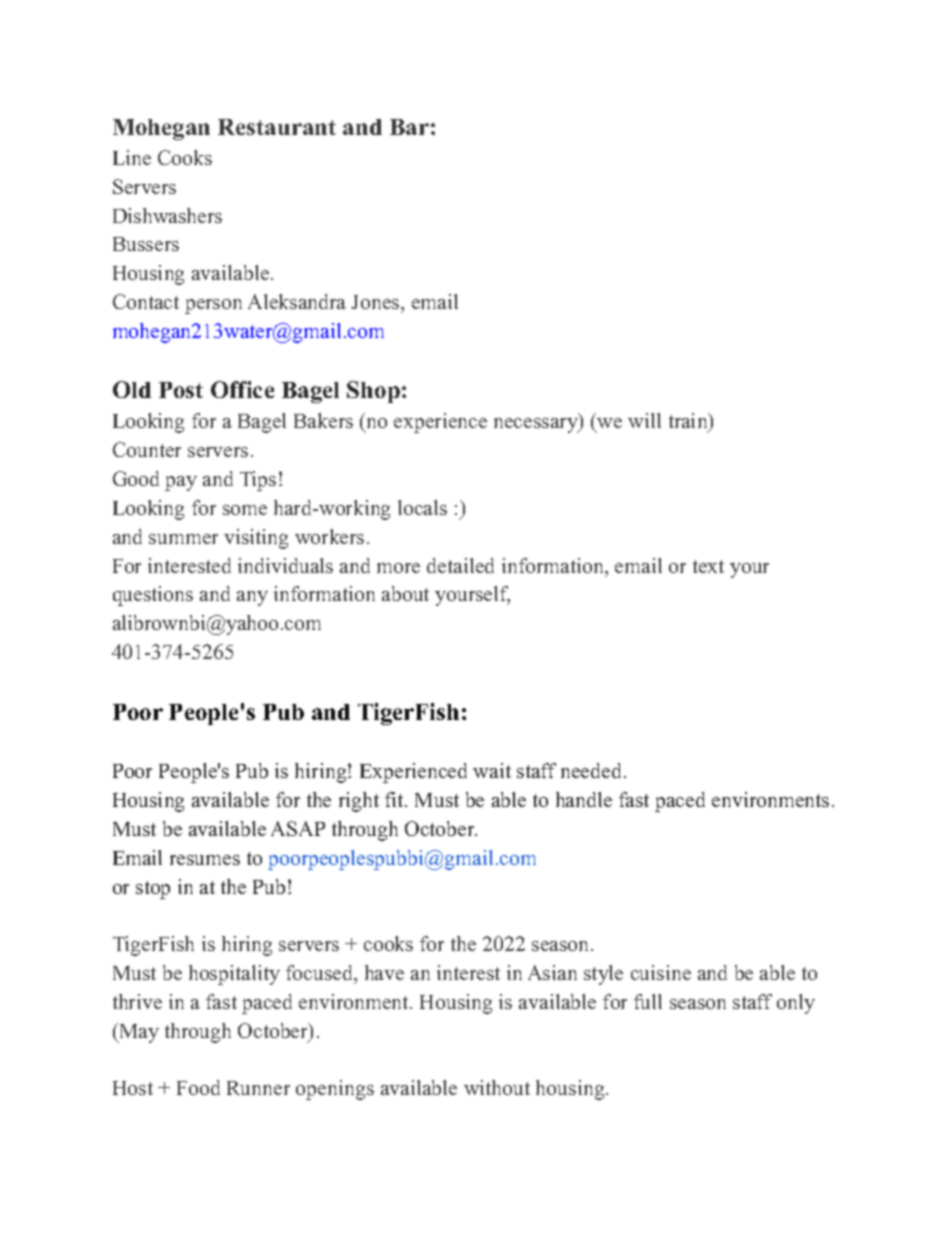  What do you see at coordinates (584, 799) in the page?
I see `handle` at bounding box center [584, 799].
